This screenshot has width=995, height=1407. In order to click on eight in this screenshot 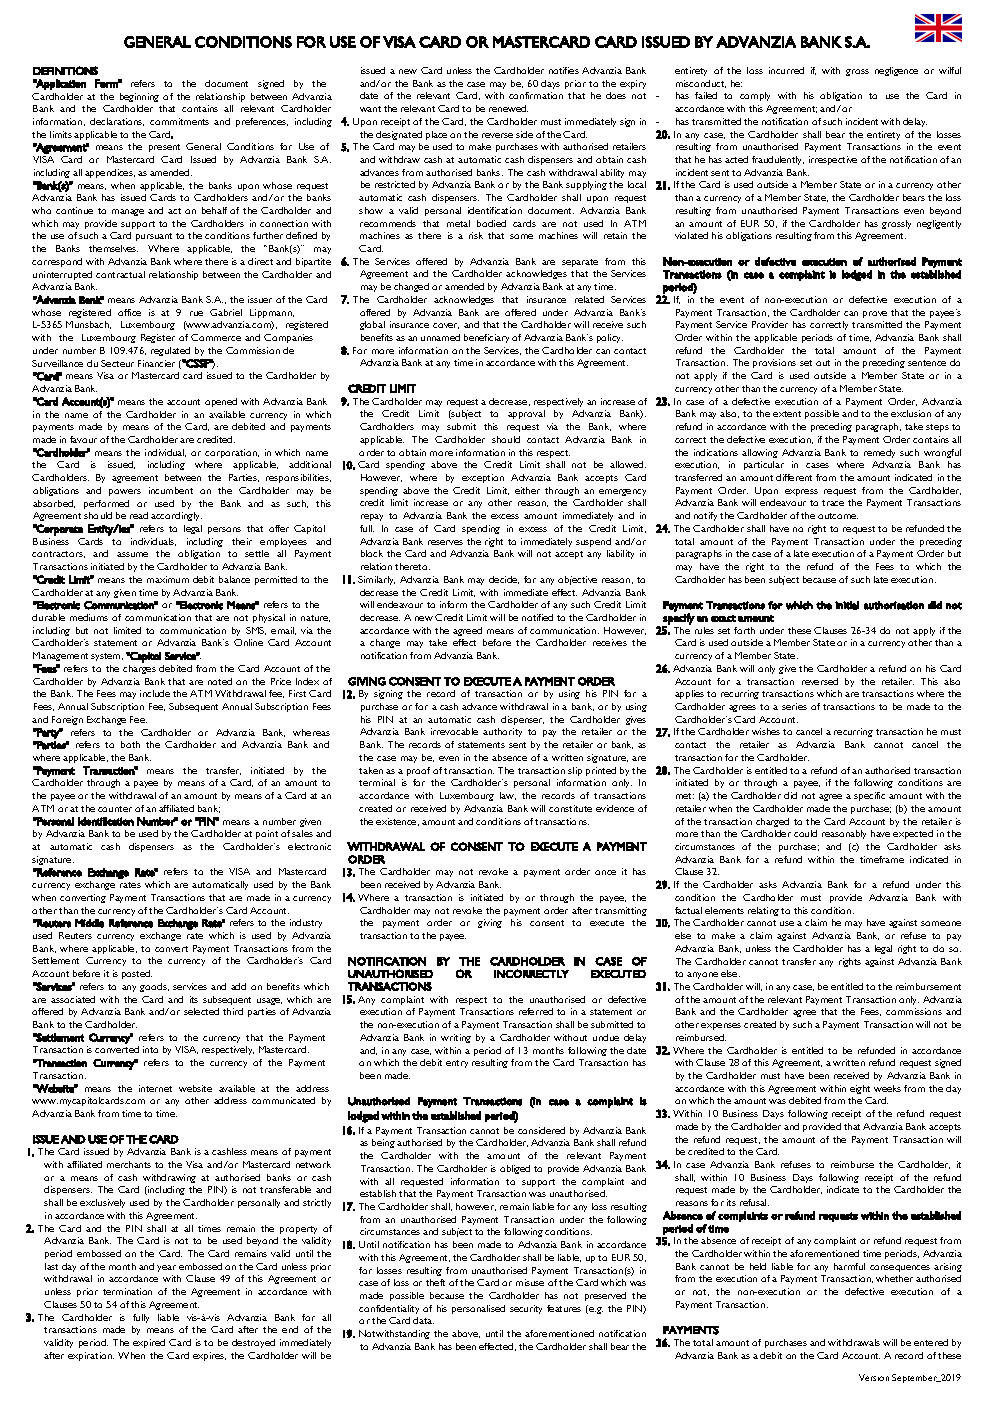, I will do `click(860, 1089)`.
